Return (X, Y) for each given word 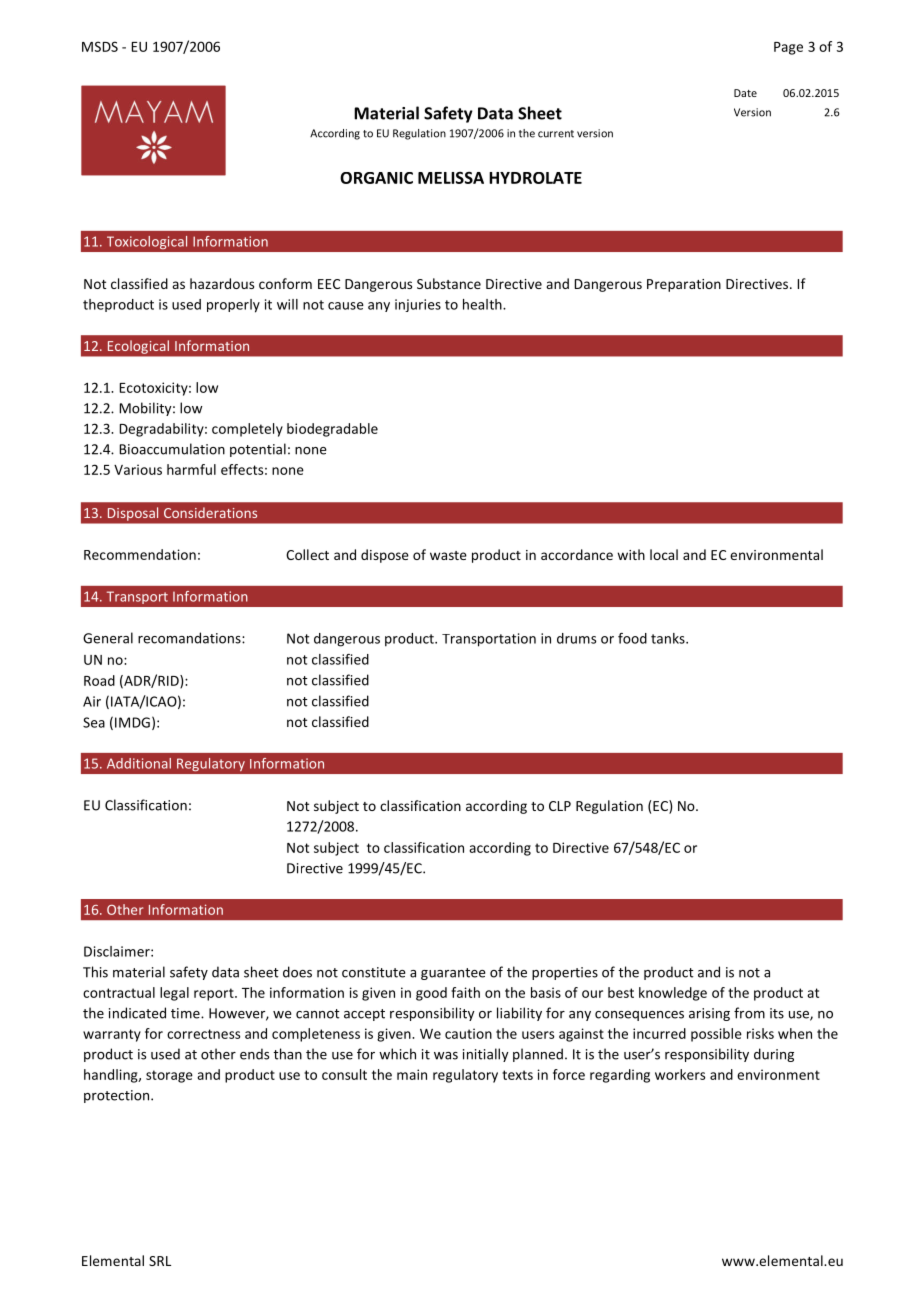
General (108, 638)
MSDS (100, 46)
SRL (160, 1261)
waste (448, 555)
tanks (669, 638)
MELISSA (451, 178)
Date (745, 93)
